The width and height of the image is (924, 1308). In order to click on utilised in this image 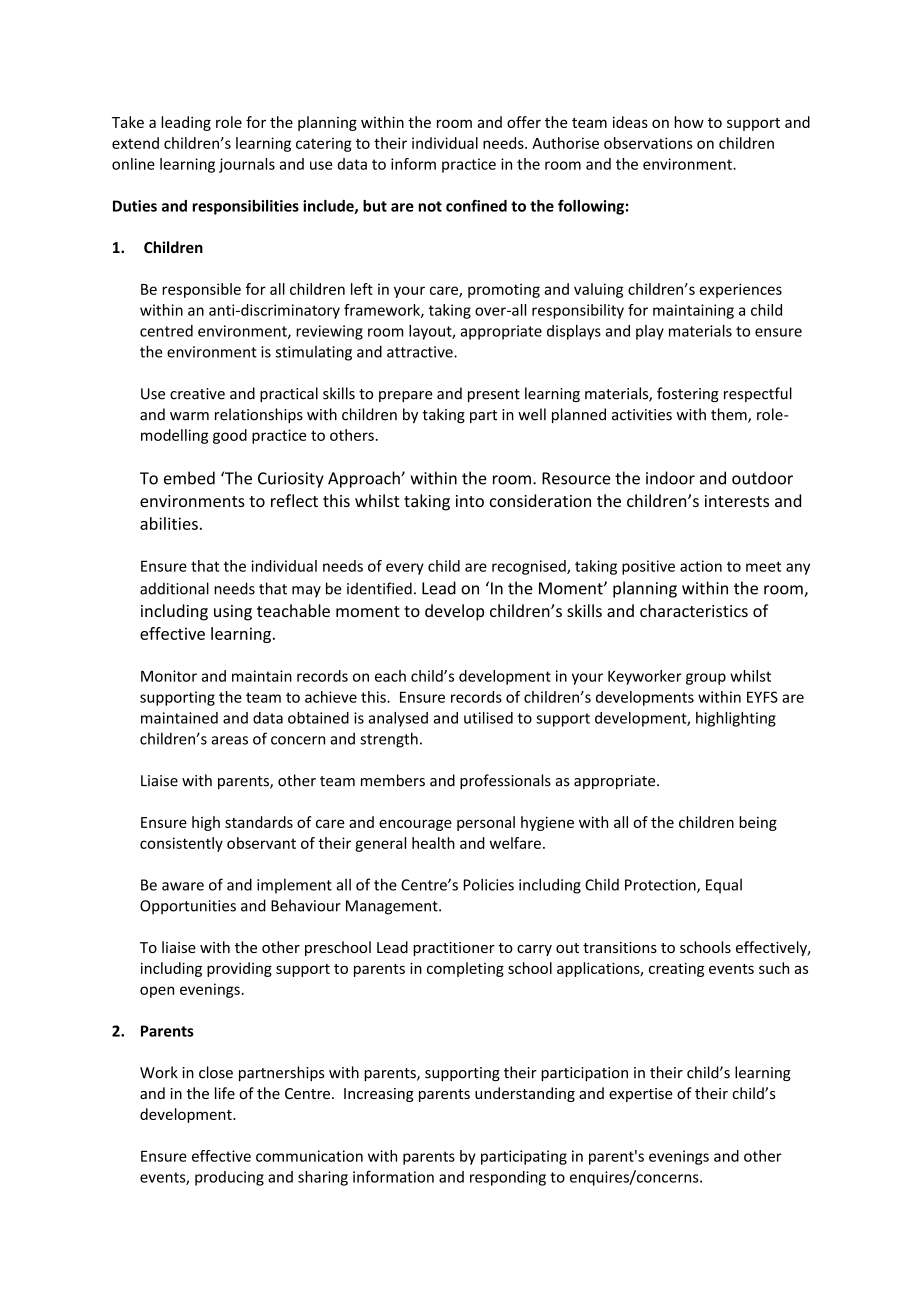, I will do `click(488, 718)`.
